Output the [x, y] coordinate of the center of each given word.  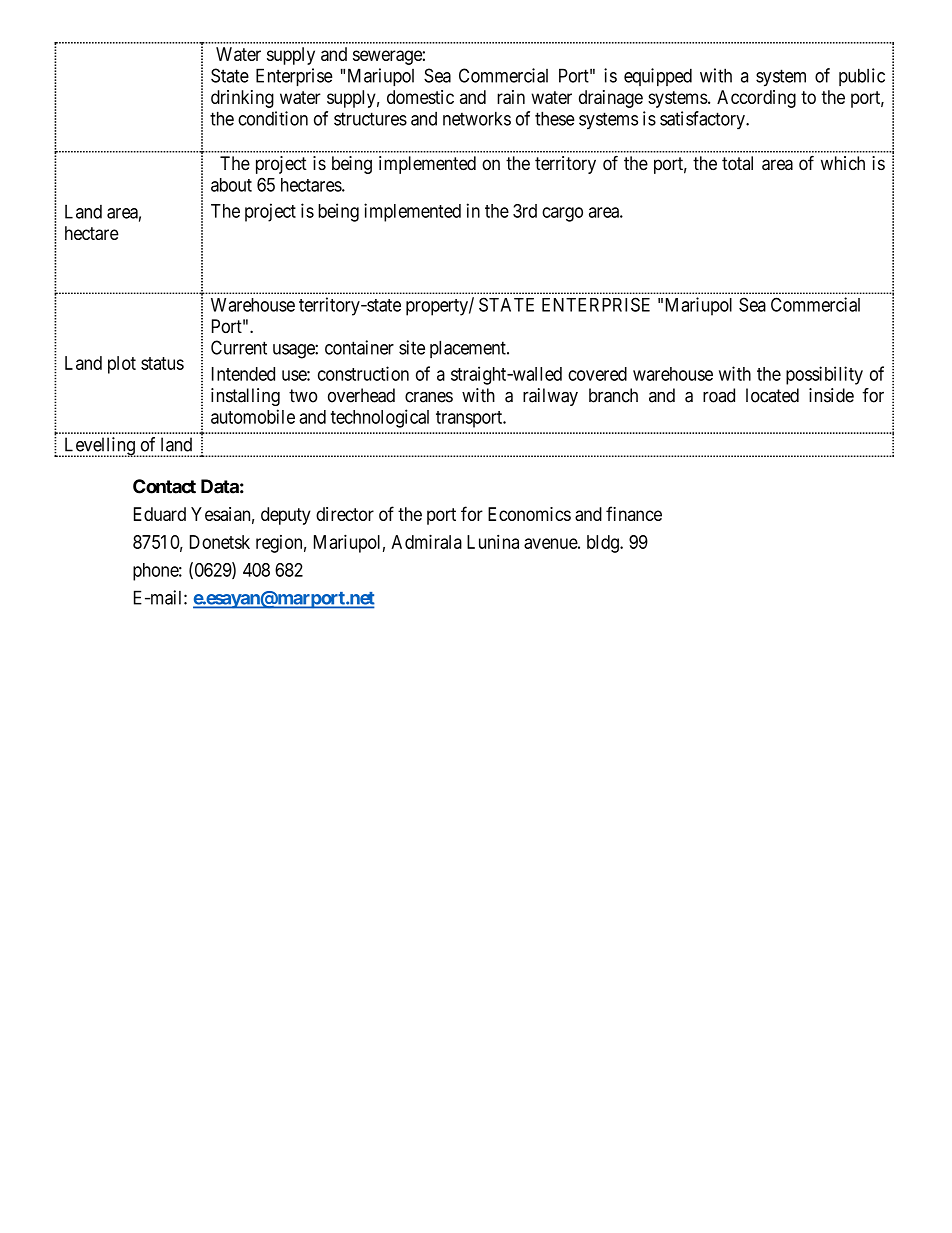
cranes [429, 397]
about [231, 185]
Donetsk [220, 542]
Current [239, 347]
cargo [562, 214]
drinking [242, 99]
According [756, 99]
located [772, 395]
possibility [824, 375]
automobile [253, 416]
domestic [420, 97]
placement [469, 349]
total [737, 163]
